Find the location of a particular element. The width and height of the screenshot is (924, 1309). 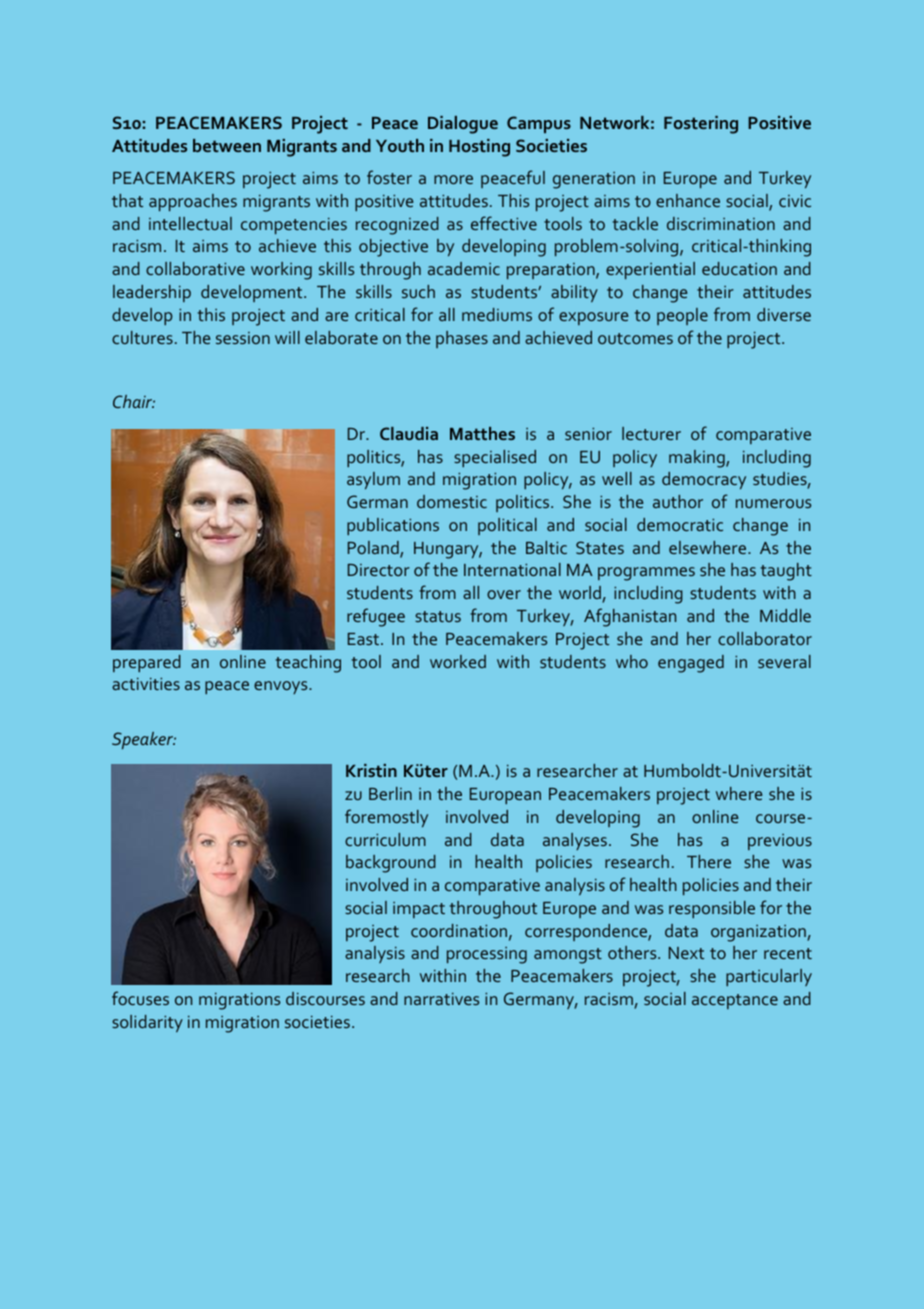

focuses is located at coordinates (140, 998).
